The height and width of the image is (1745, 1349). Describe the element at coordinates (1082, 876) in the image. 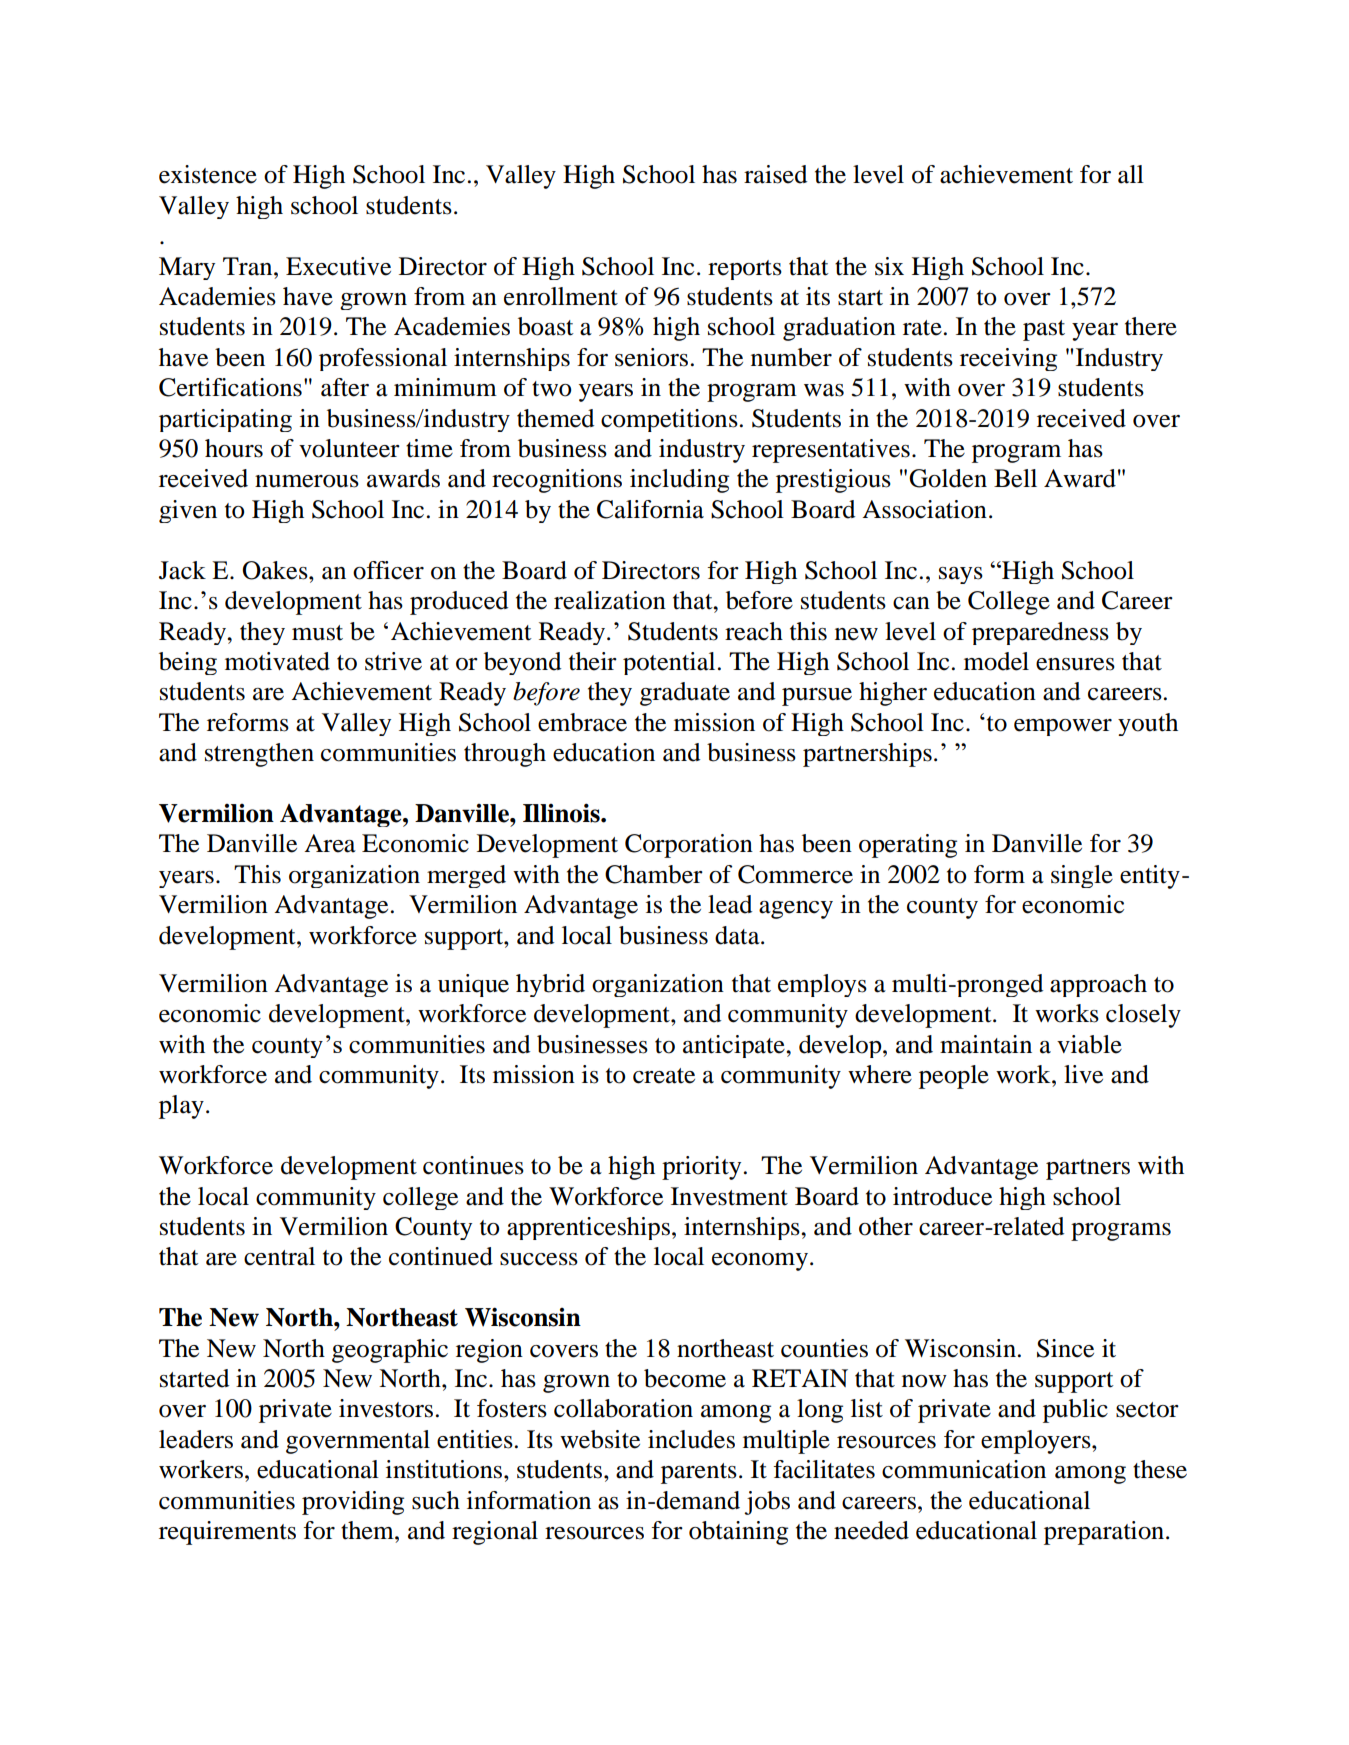

I see `single` at that location.
